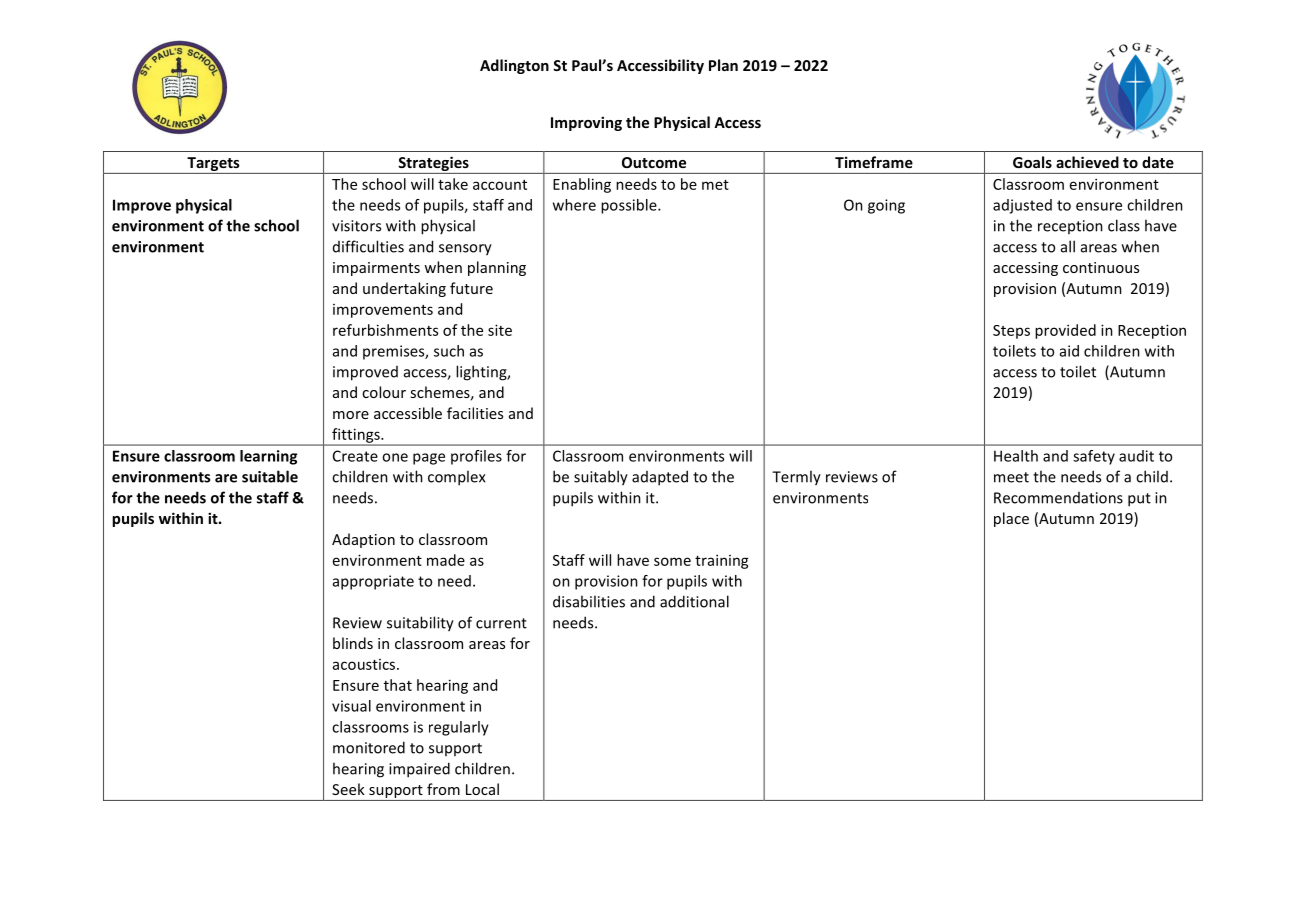 The width and height of the page is (1308, 924). What do you see at coordinates (363, 540) in the page?
I see `Adaption` at bounding box center [363, 540].
